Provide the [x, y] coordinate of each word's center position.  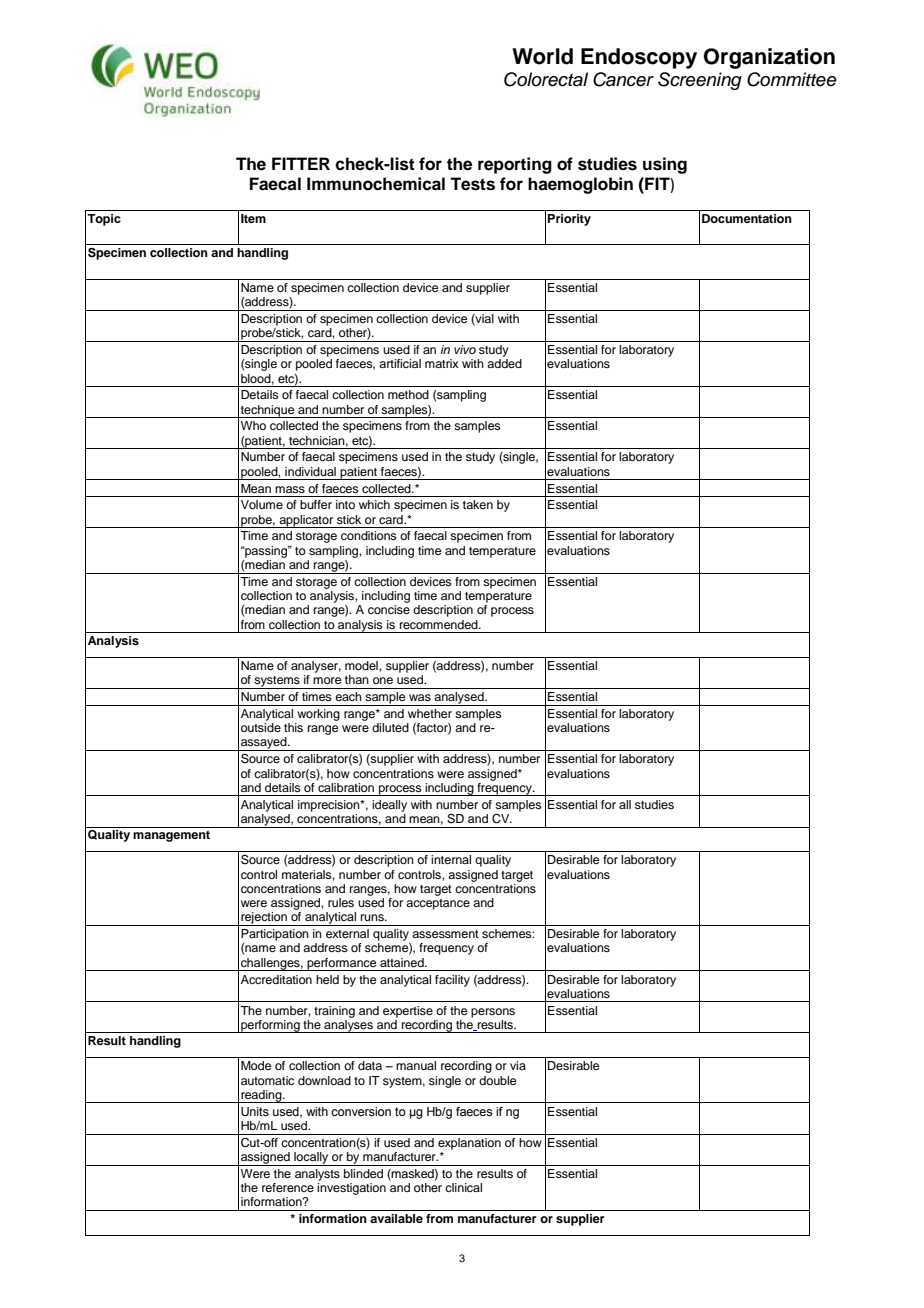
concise [389, 609]
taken [478, 504]
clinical [463, 1187]
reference [288, 1187]
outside [261, 727]
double [497, 1080]
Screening [700, 81]
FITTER [301, 163]
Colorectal [546, 79]
